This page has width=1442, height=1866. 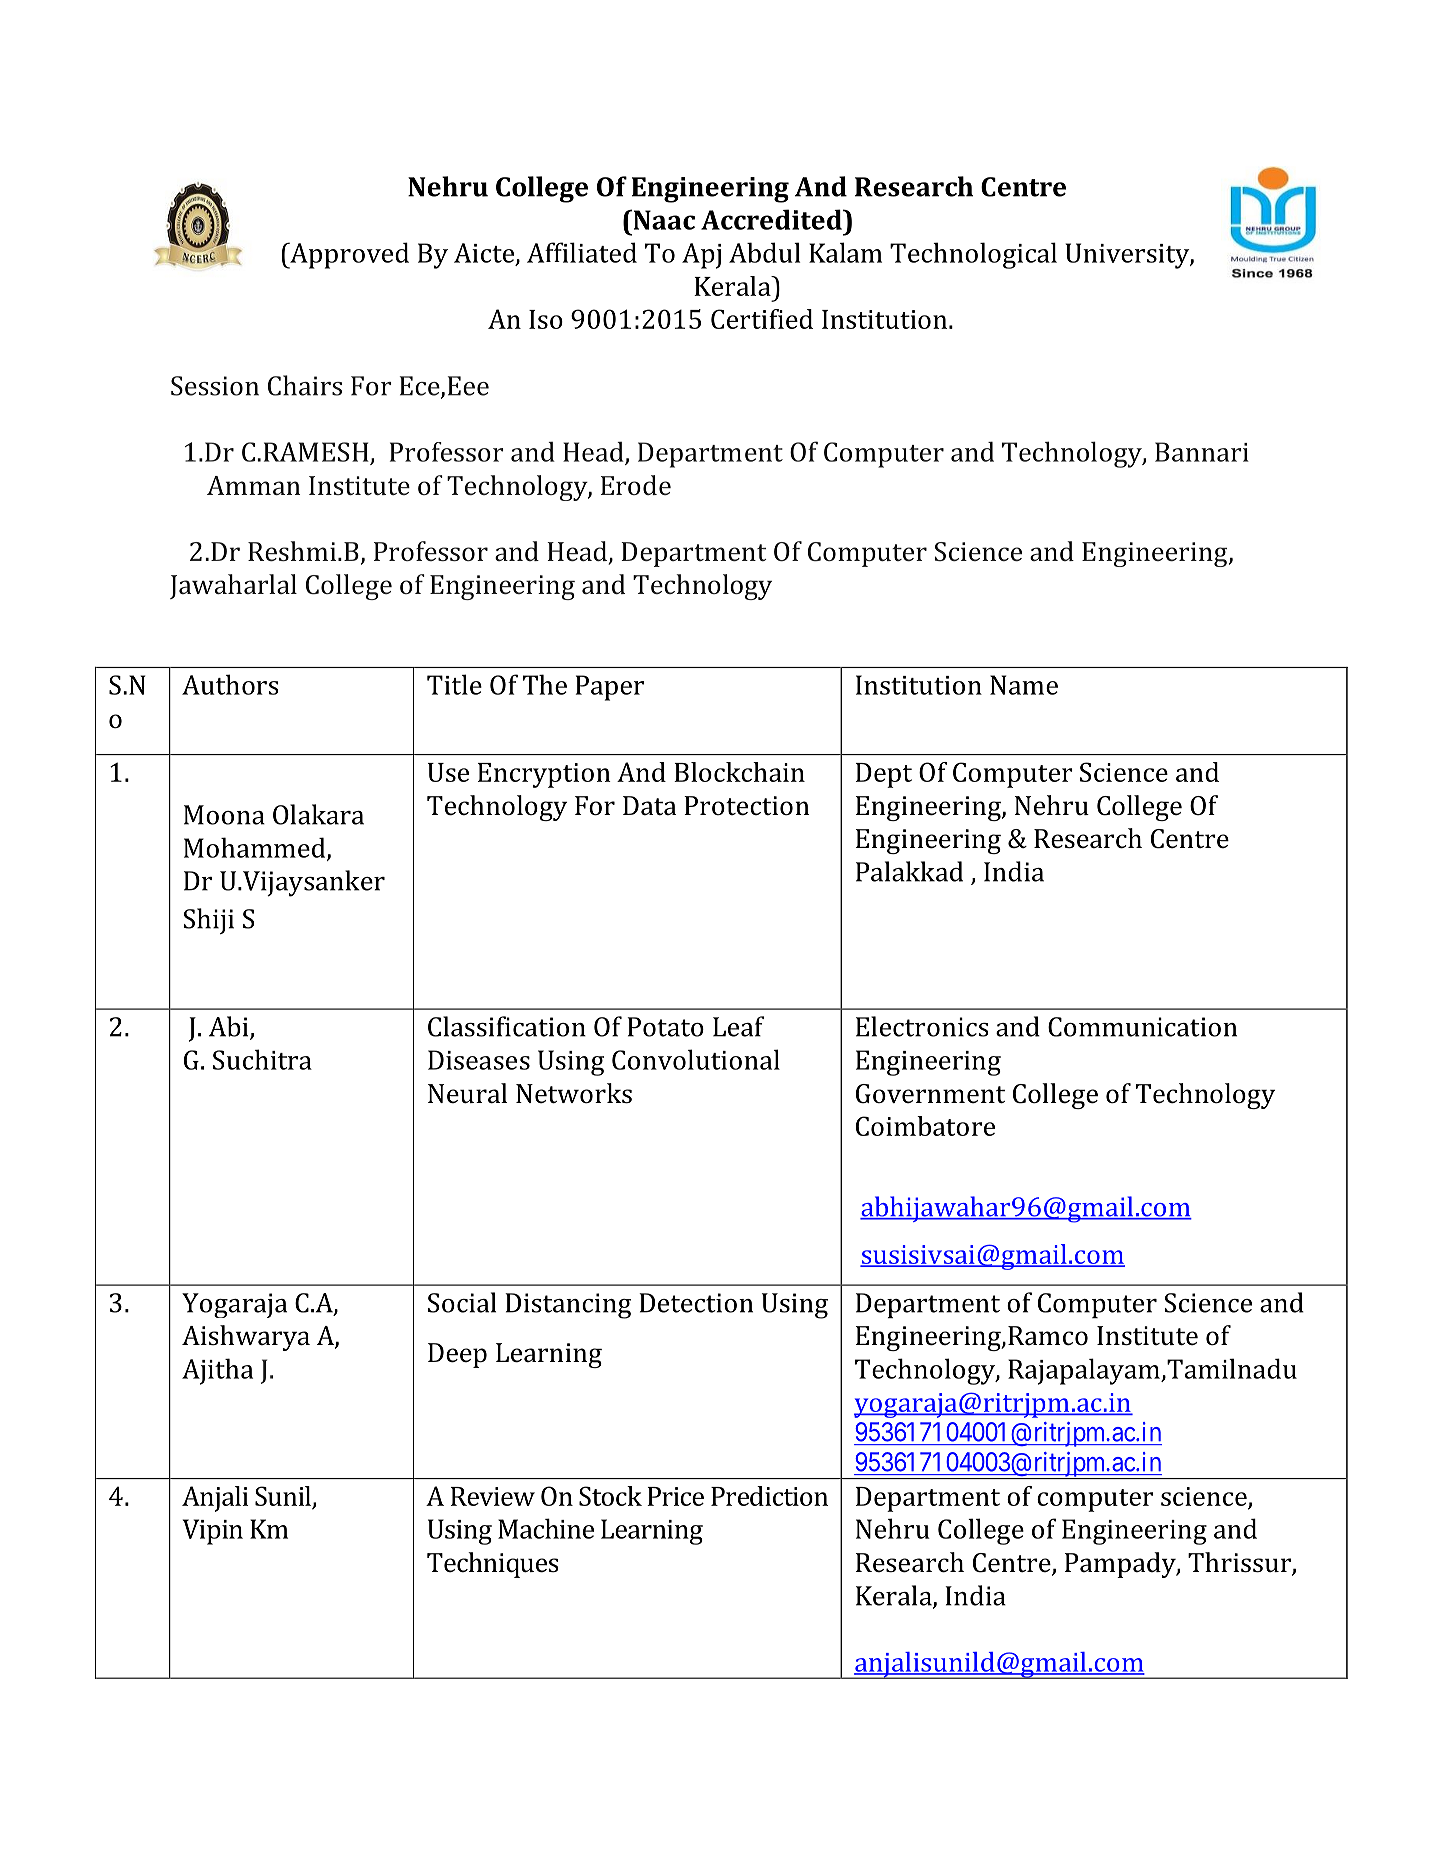 I want to click on Review, so click(x=493, y=1496).
